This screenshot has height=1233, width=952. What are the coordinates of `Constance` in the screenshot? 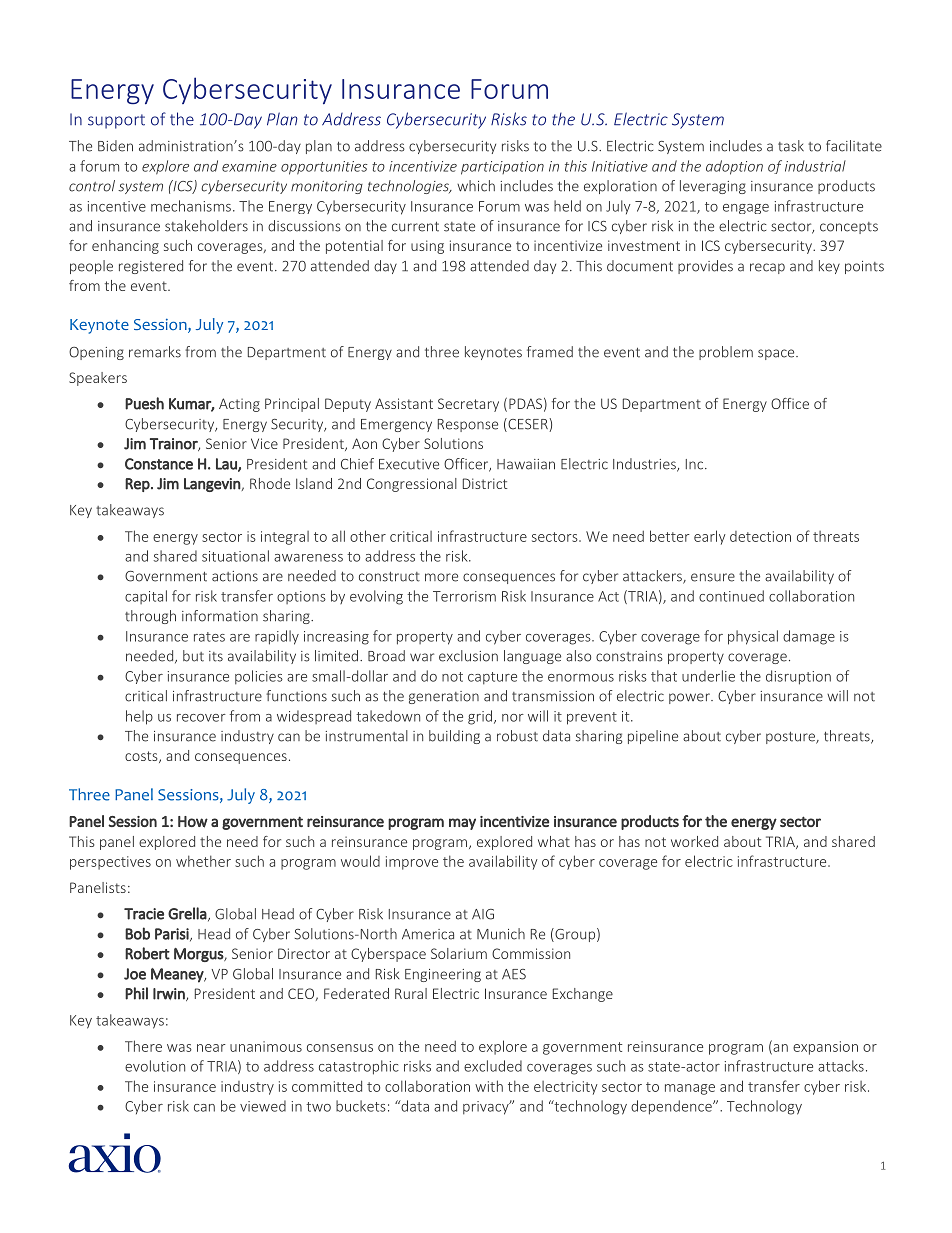 It's located at (159, 464).
